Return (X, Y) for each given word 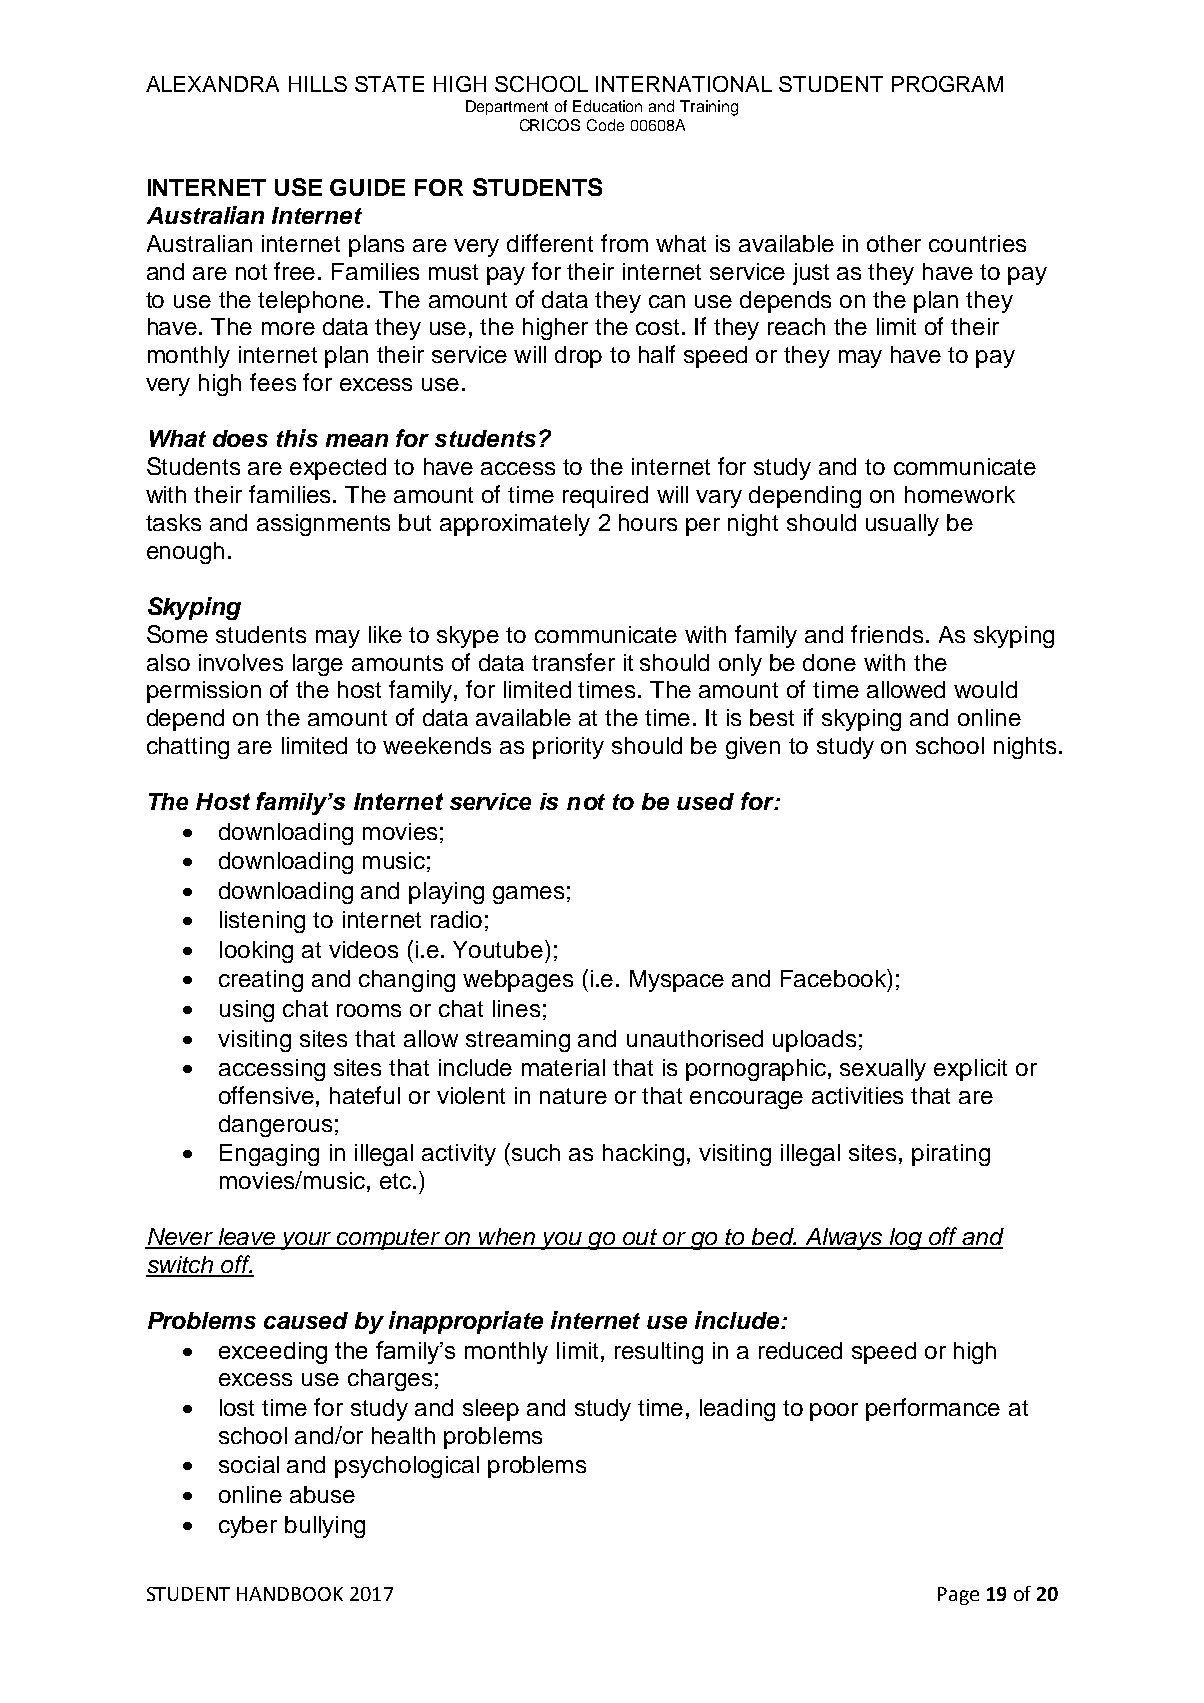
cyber (248, 1527)
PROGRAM (947, 84)
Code (605, 125)
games (528, 895)
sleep (491, 1410)
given (753, 748)
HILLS (318, 84)
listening (262, 922)
